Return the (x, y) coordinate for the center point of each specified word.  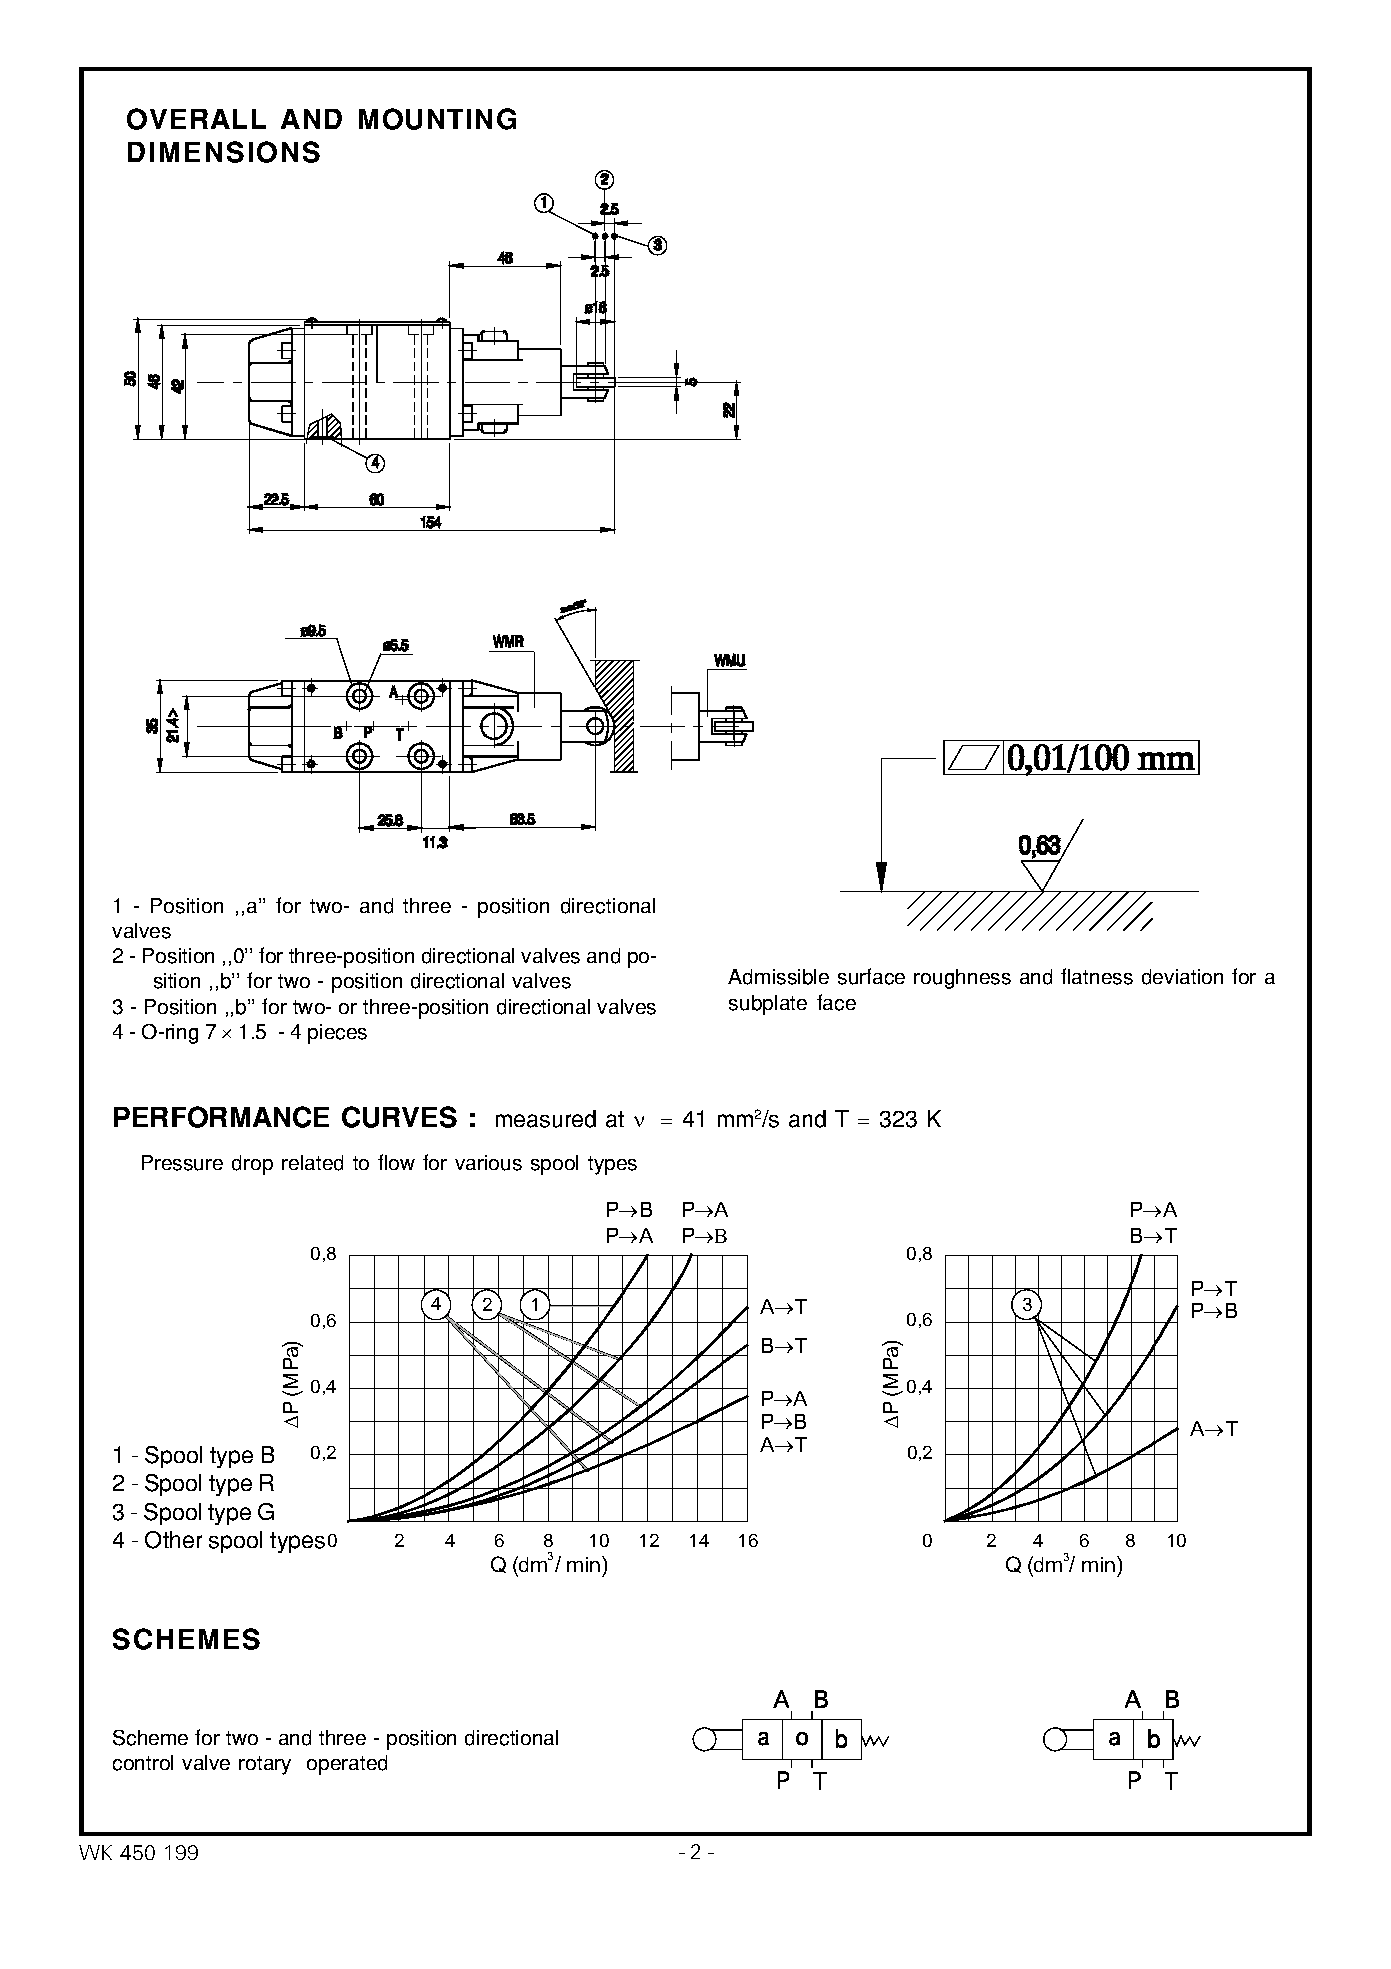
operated (347, 1765)
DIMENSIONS (224, 152)
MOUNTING (437, 119)
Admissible (778, 977)
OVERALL (196, 119)
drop (252, 1165)
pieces (337, 1034)
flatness (1097, 976)
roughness (962, 979)
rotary (265, 1765)
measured (546, 1119)
